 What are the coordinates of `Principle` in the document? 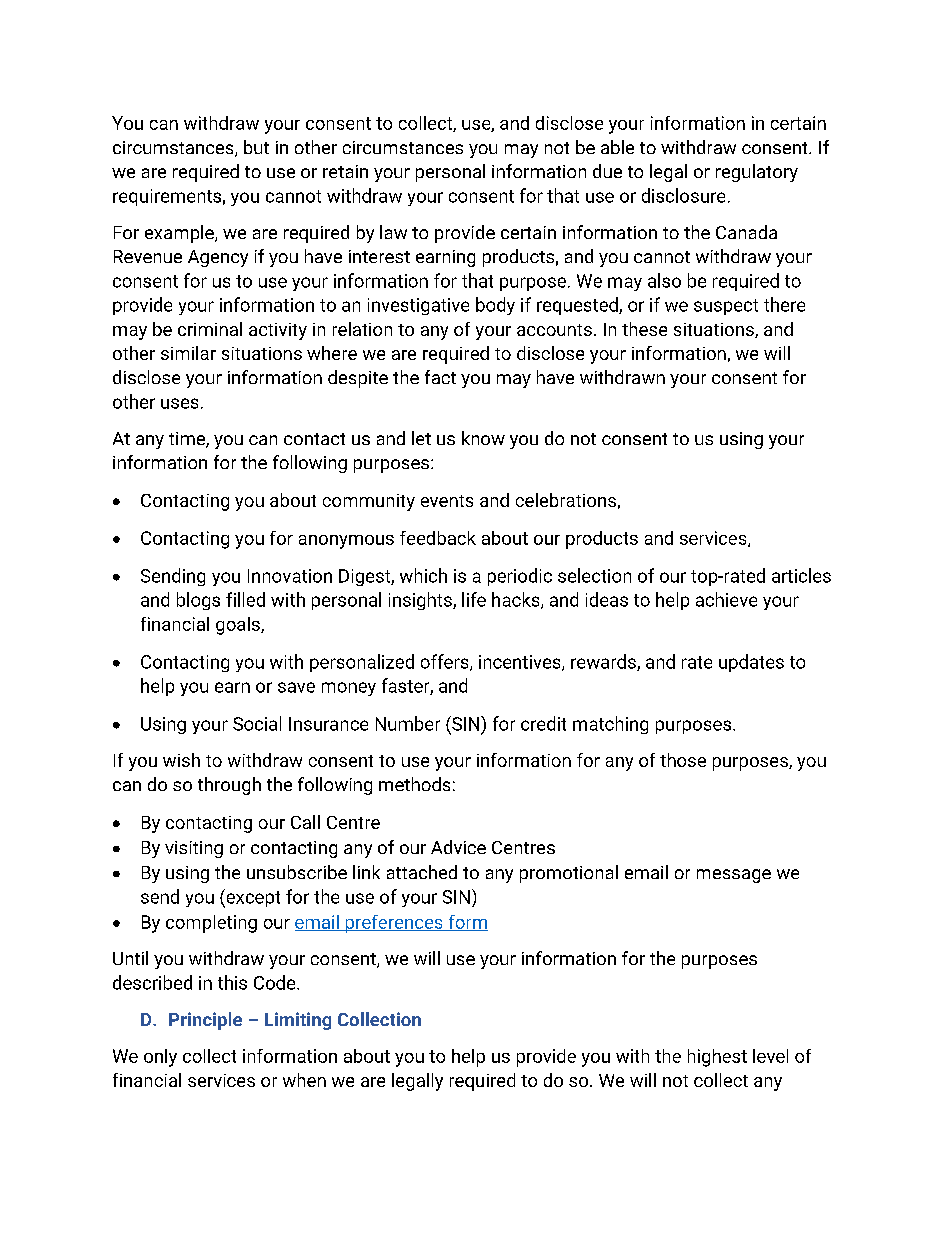 It's located at (205, 1021).
